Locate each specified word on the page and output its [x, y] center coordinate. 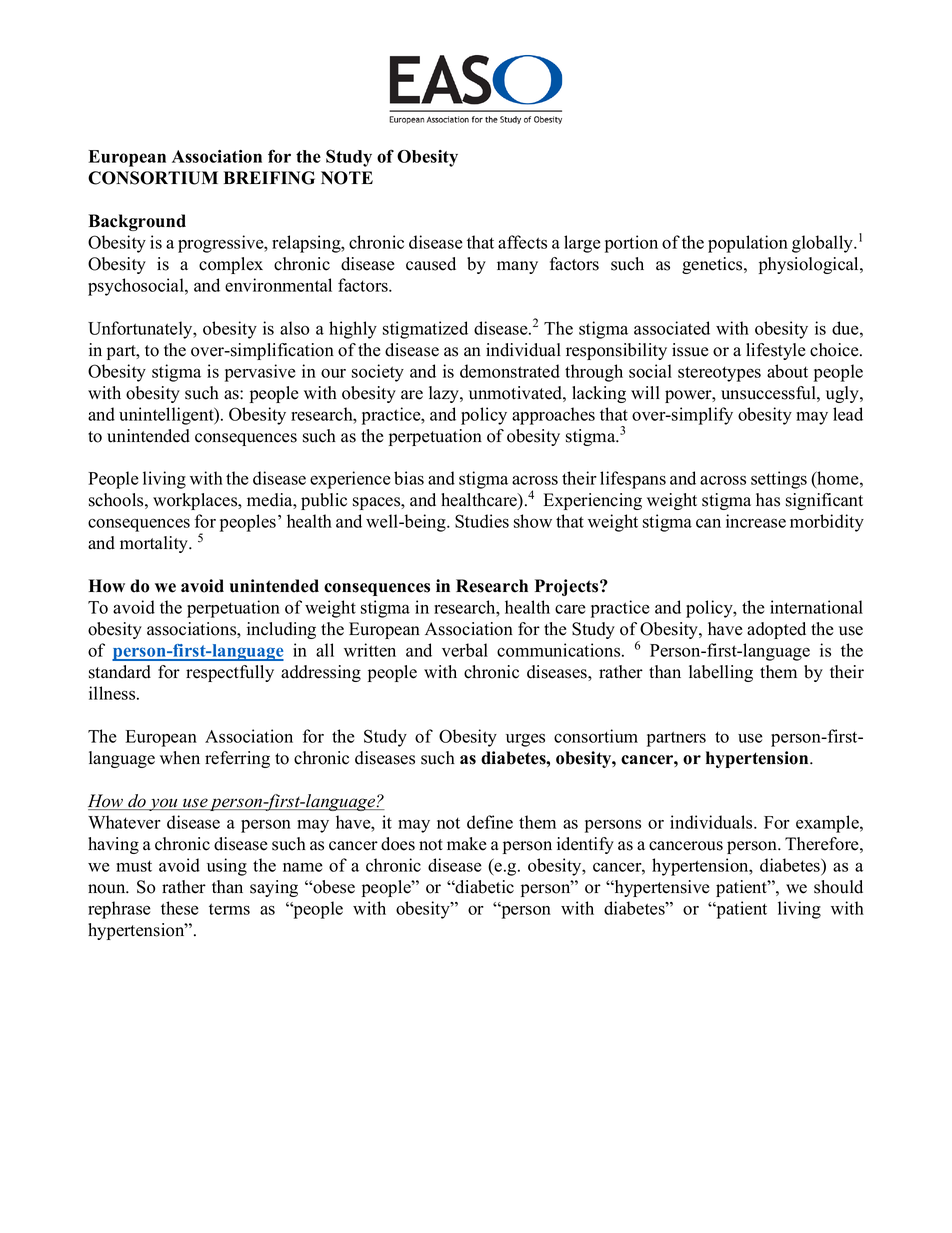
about [787, 371]
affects [522, 242]
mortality [155, 544]
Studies [482, 521]
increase [756, 521]
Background [137, 222]
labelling [721, 673]
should [838, 887]
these [180, 908]
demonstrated [510, 371]
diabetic [484, 887]
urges [525, 740]
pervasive [260, 373]
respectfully [230, 673]
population [748, 244]
